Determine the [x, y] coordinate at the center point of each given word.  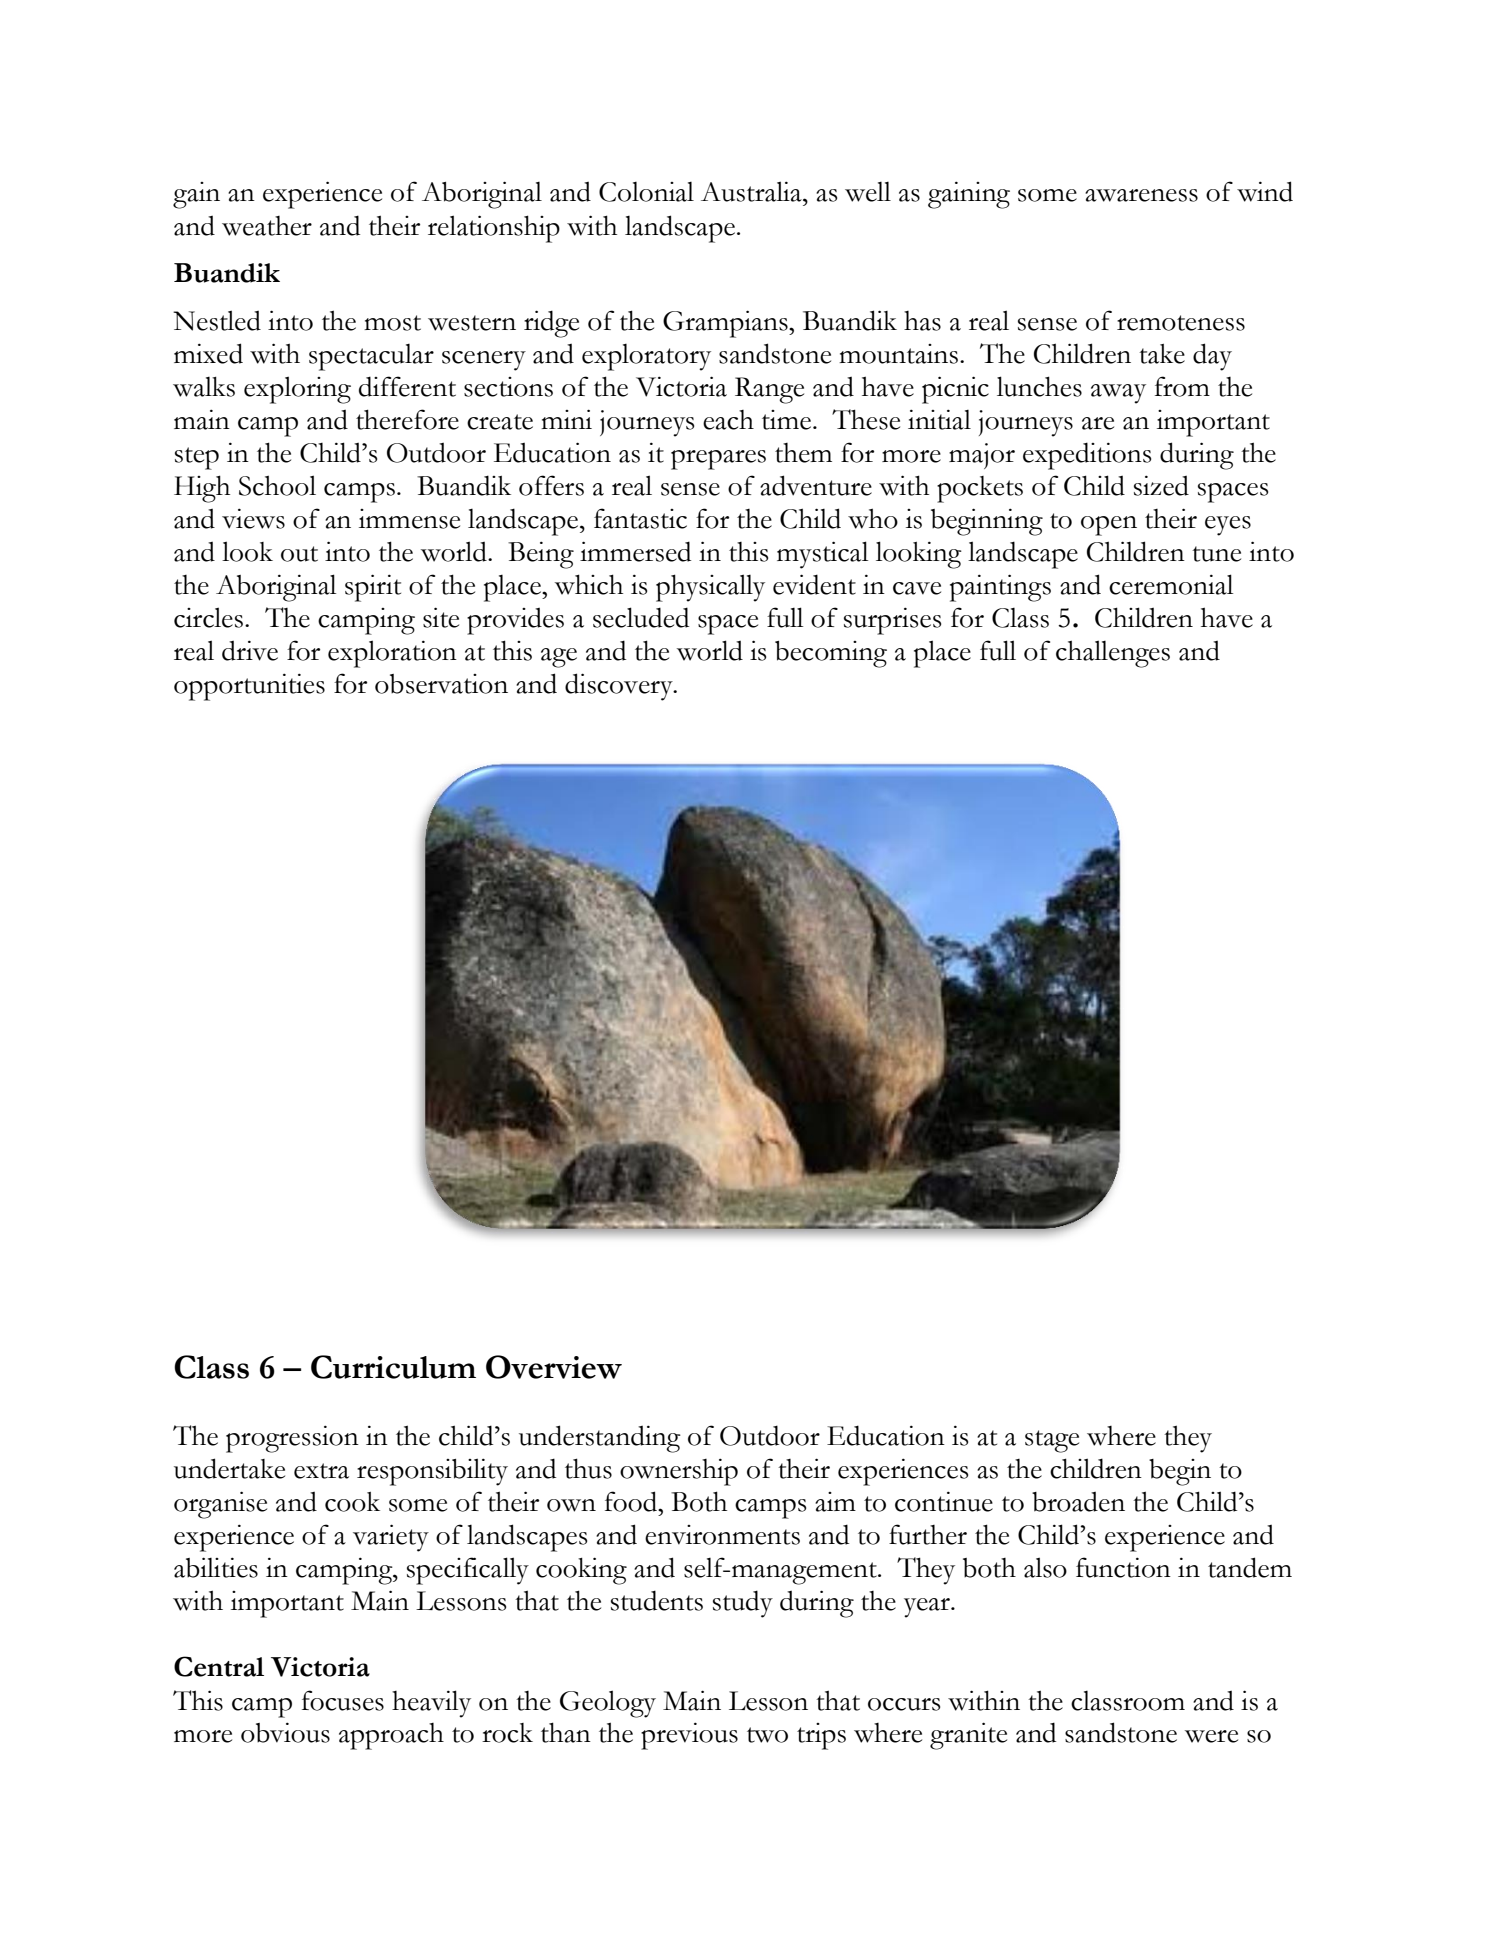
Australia [752, 191]
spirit [373, 588]
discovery [620, 687]
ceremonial [1171, 584]
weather [267, 226]
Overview [554, 1367]
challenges [1113, 654]
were [1211, 1736]
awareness [1141, 195]
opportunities [249, 687]
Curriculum [393, 1367]
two [767, 1735]
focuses [343, 1700]
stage [1052, 1441]
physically [710, 588]
